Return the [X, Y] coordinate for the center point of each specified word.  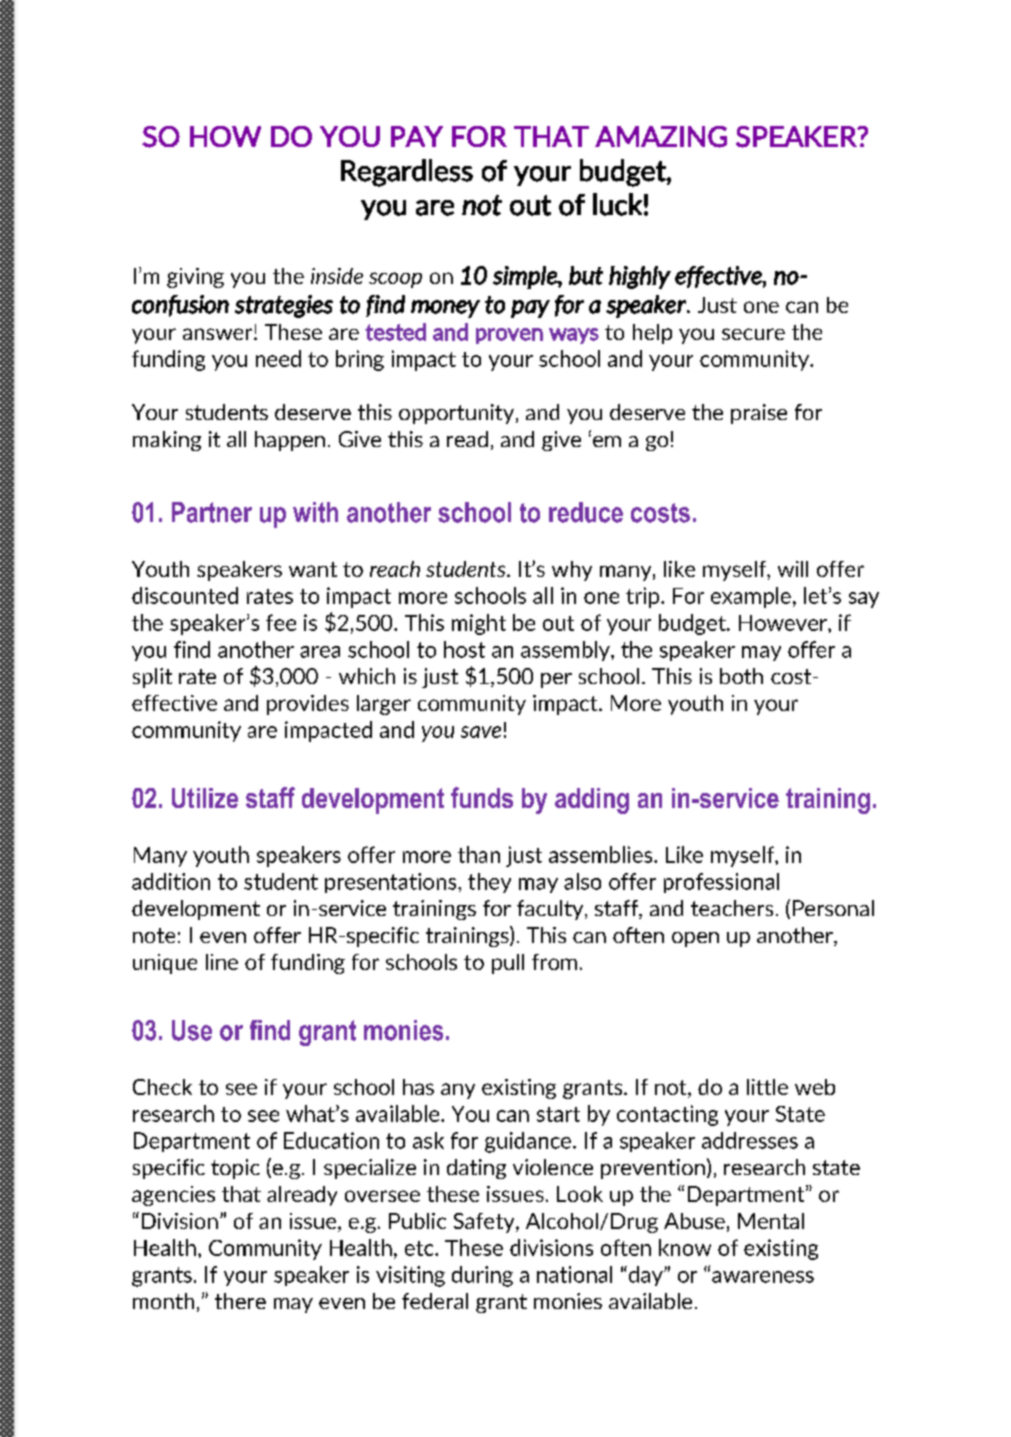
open [695, 939]
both [741, 676]
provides [308, 705]
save [481, 732]
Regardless [407, 173]
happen [290, 441]
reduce [586, 512]
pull [508, 964]
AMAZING [661, 137]
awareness [763, 1277]
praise [759, 414]
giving [195, 278]
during [482, 1276]
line [222, 962]
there [240, 1301]
